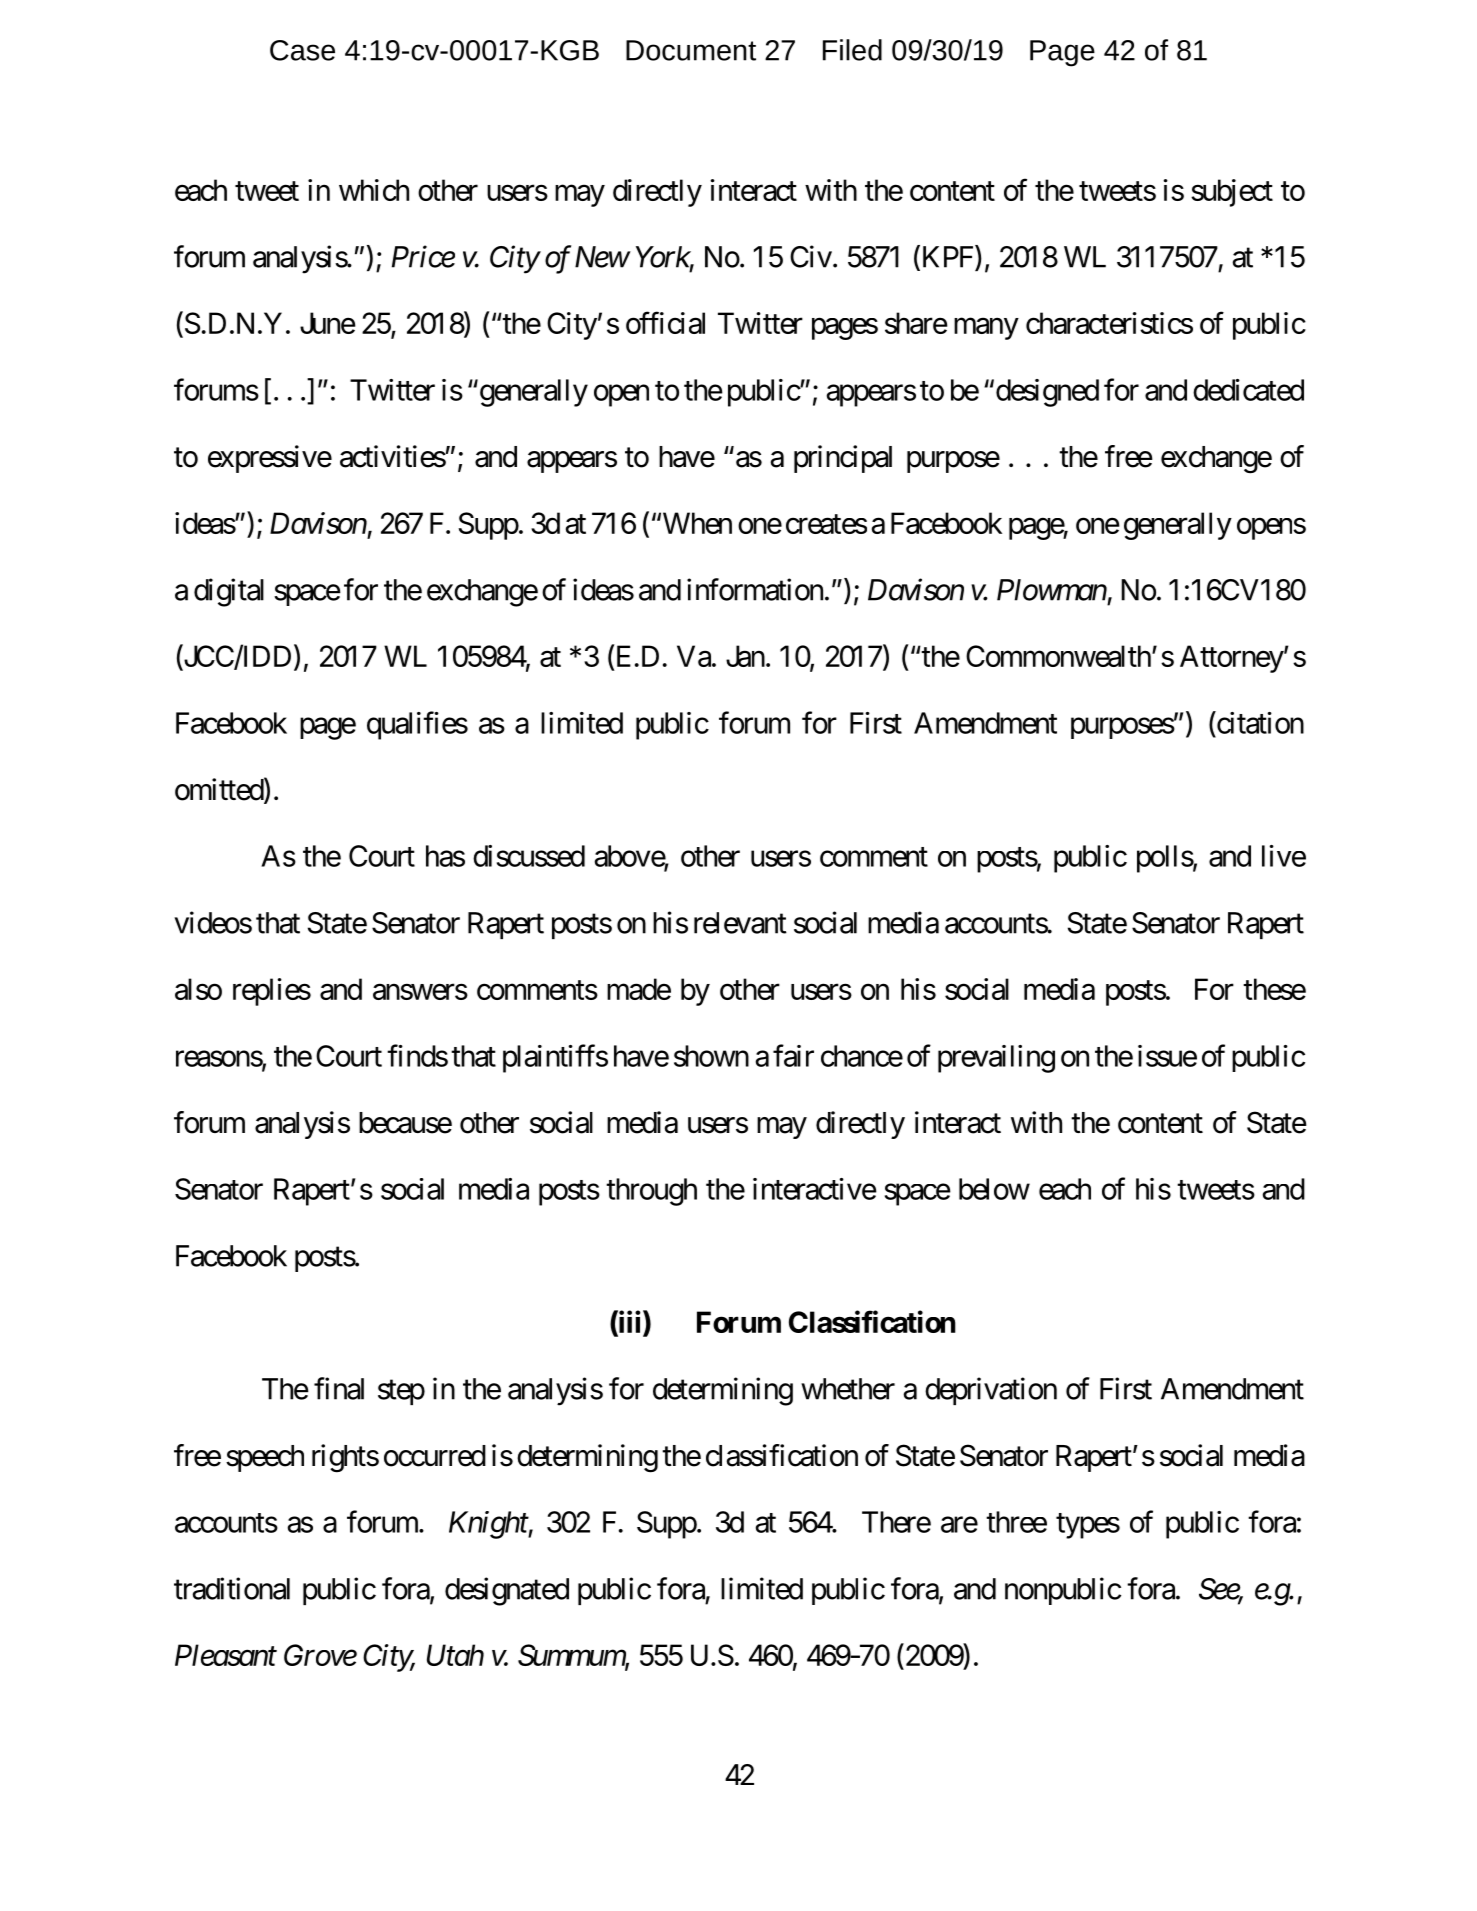 The image size is (1477, 1911). Describe the element at coordinates (843, 459) in the page. I see `principal` at that location.
